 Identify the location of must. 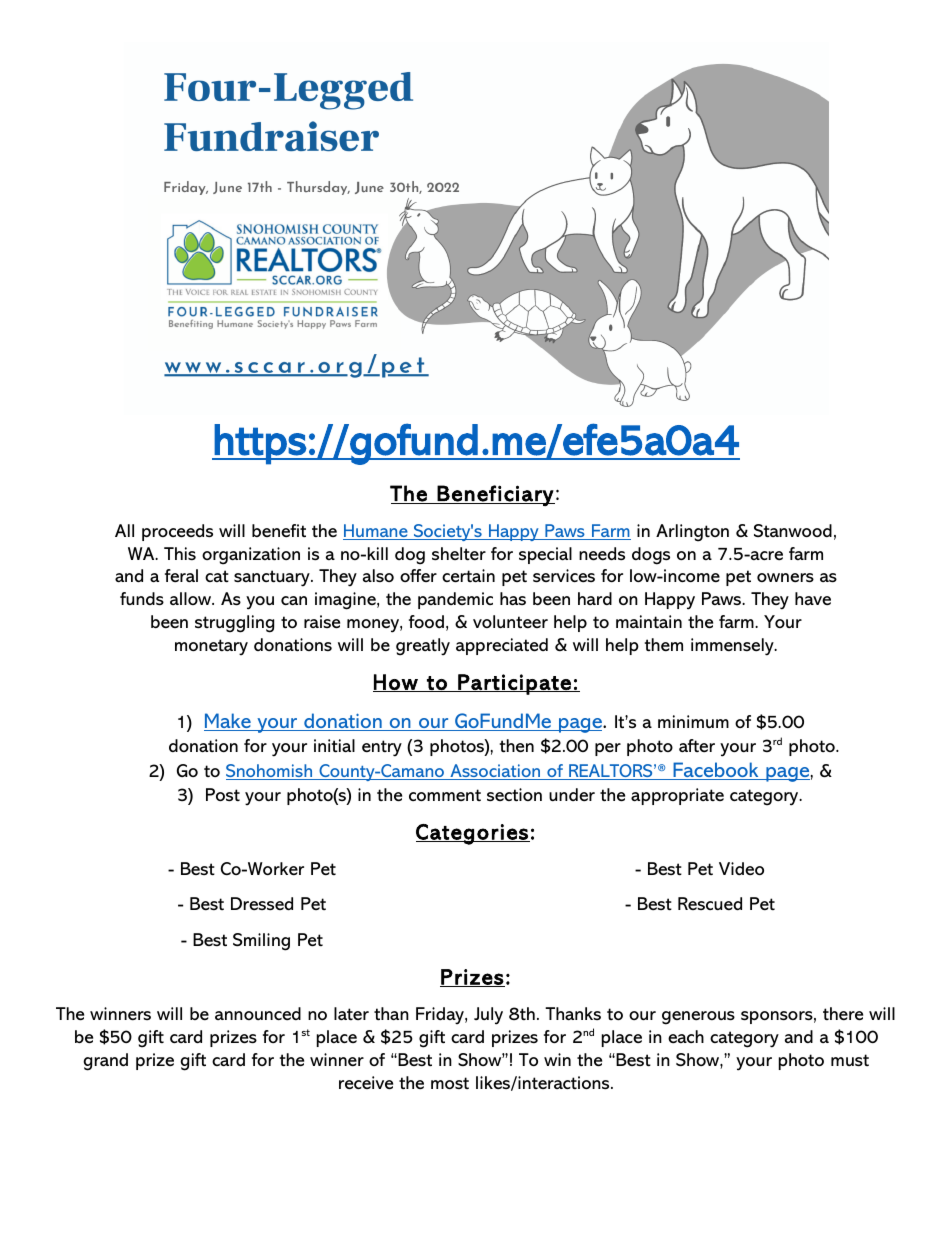
(850, 1060).
